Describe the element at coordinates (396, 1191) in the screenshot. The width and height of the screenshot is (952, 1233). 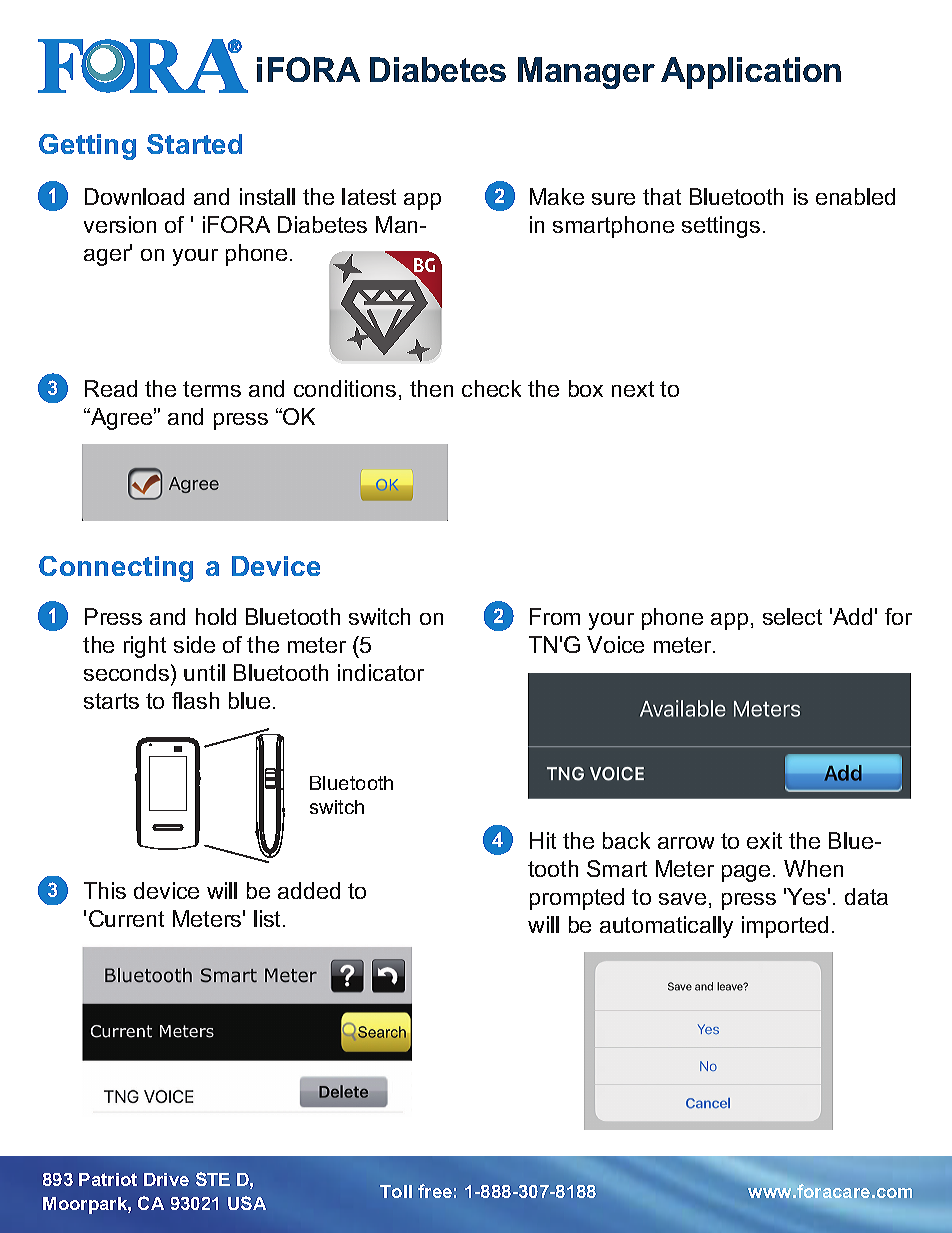
I see `Toll` at that location.
